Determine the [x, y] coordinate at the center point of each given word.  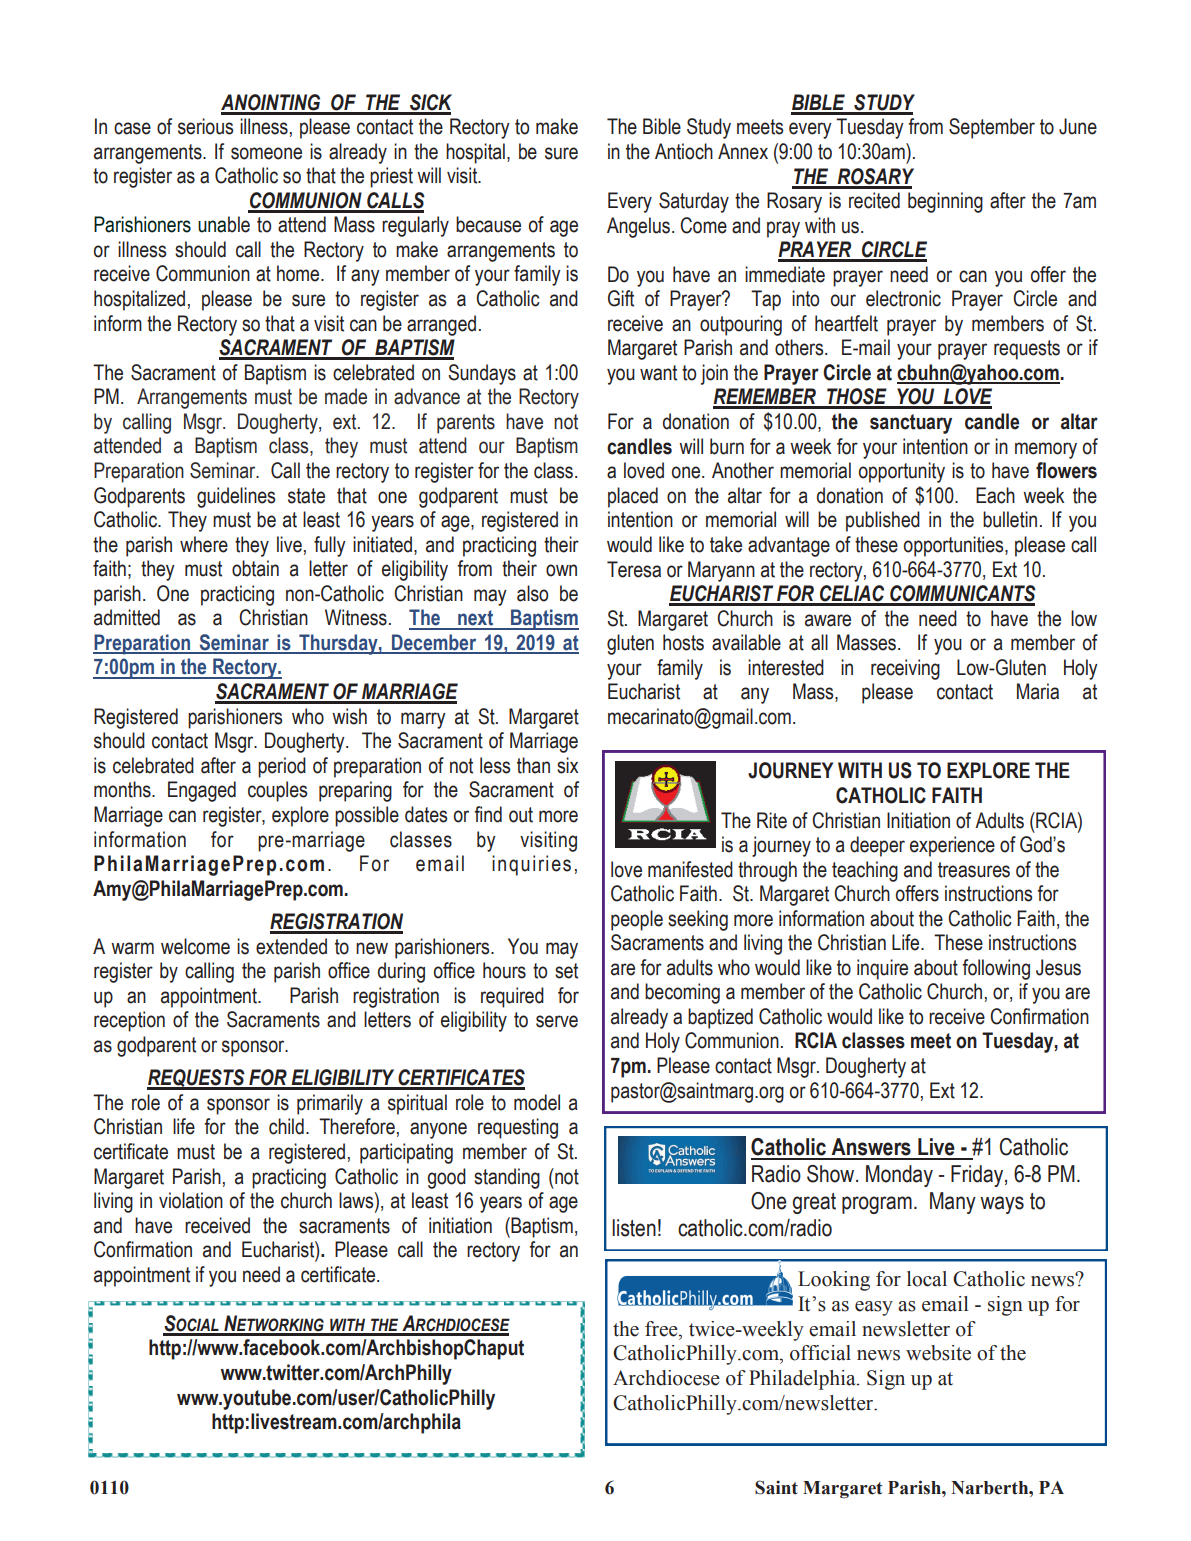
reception [129, 1021]
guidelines [236, 497]
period [282, 767]
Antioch [684, 151]
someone [266, 153]
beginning [945, 202]
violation [191, 1200]
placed [633, 497]
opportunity [902, 472]
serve [557, 1021]
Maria [1038, 691]
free [662, 1329]
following [996, 969]
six [567, 765]
